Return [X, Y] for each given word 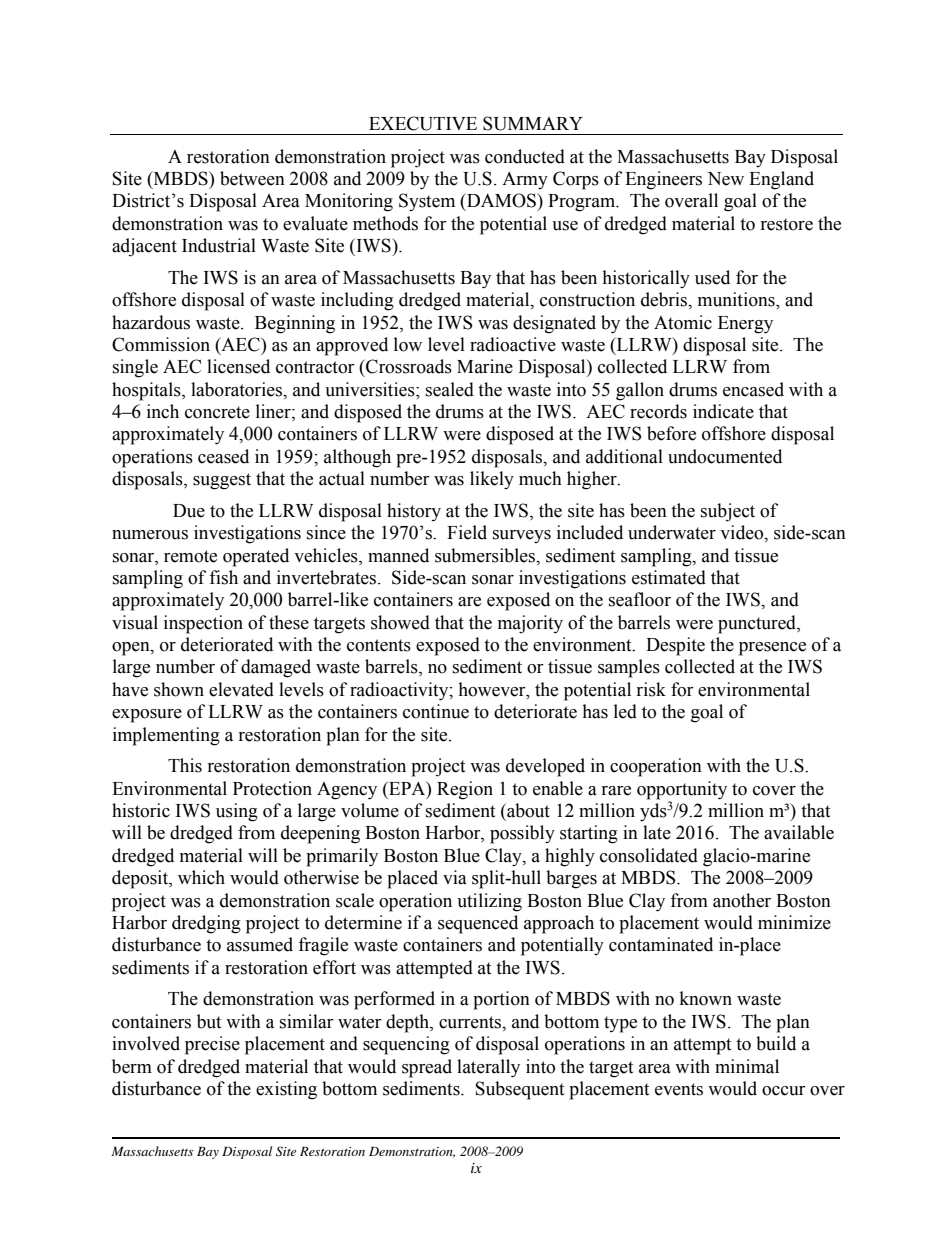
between [252, 178]
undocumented [725, 456]
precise [212, 1045]
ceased [223, 456]
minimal [747, 1066]
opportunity [682, 790]
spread [427, 1068]
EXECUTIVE [423, 123]
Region [465, 790]
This [185, 765]
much [540, 478]
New [726, 179]
